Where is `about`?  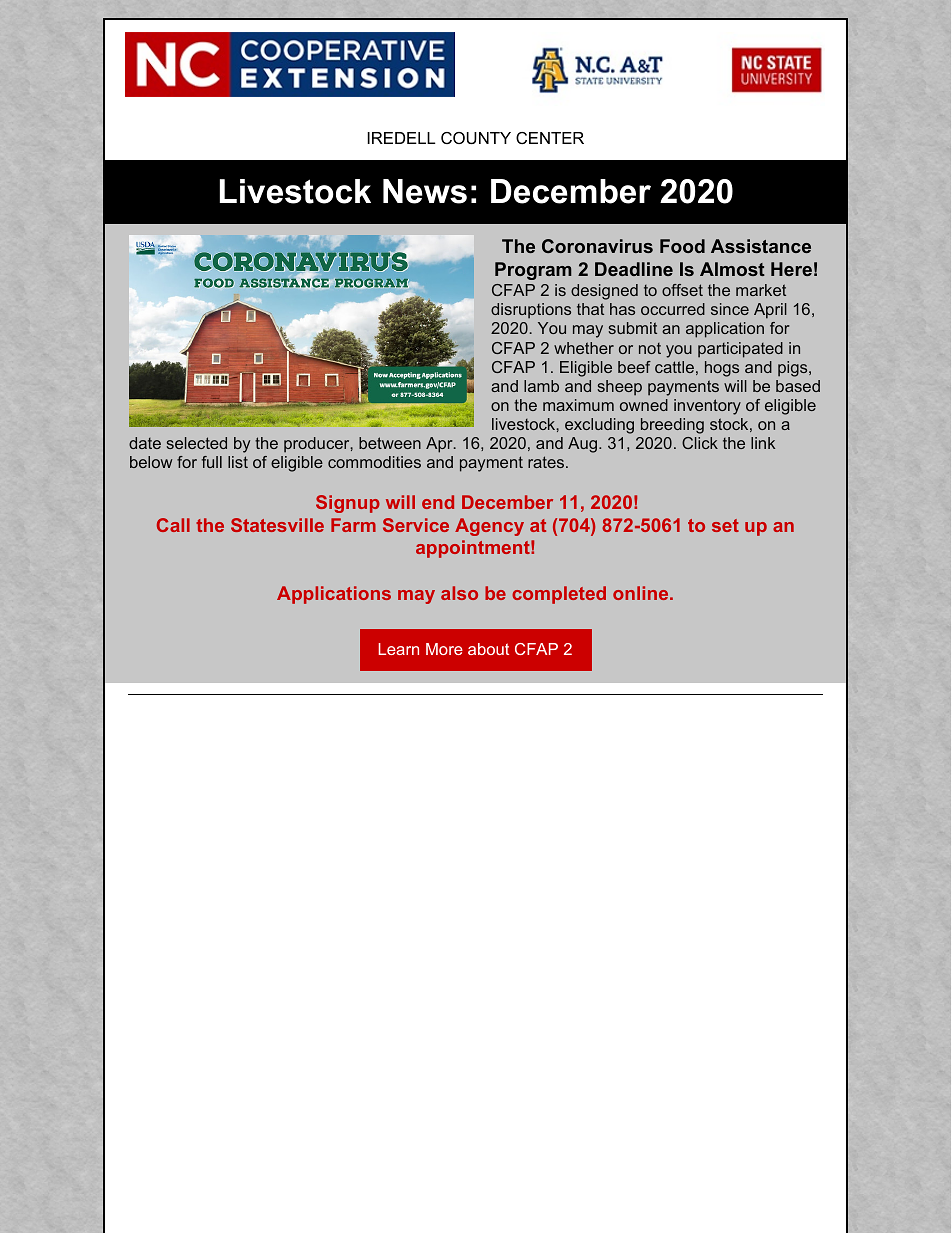 about is located at coordinates (488, 649).
